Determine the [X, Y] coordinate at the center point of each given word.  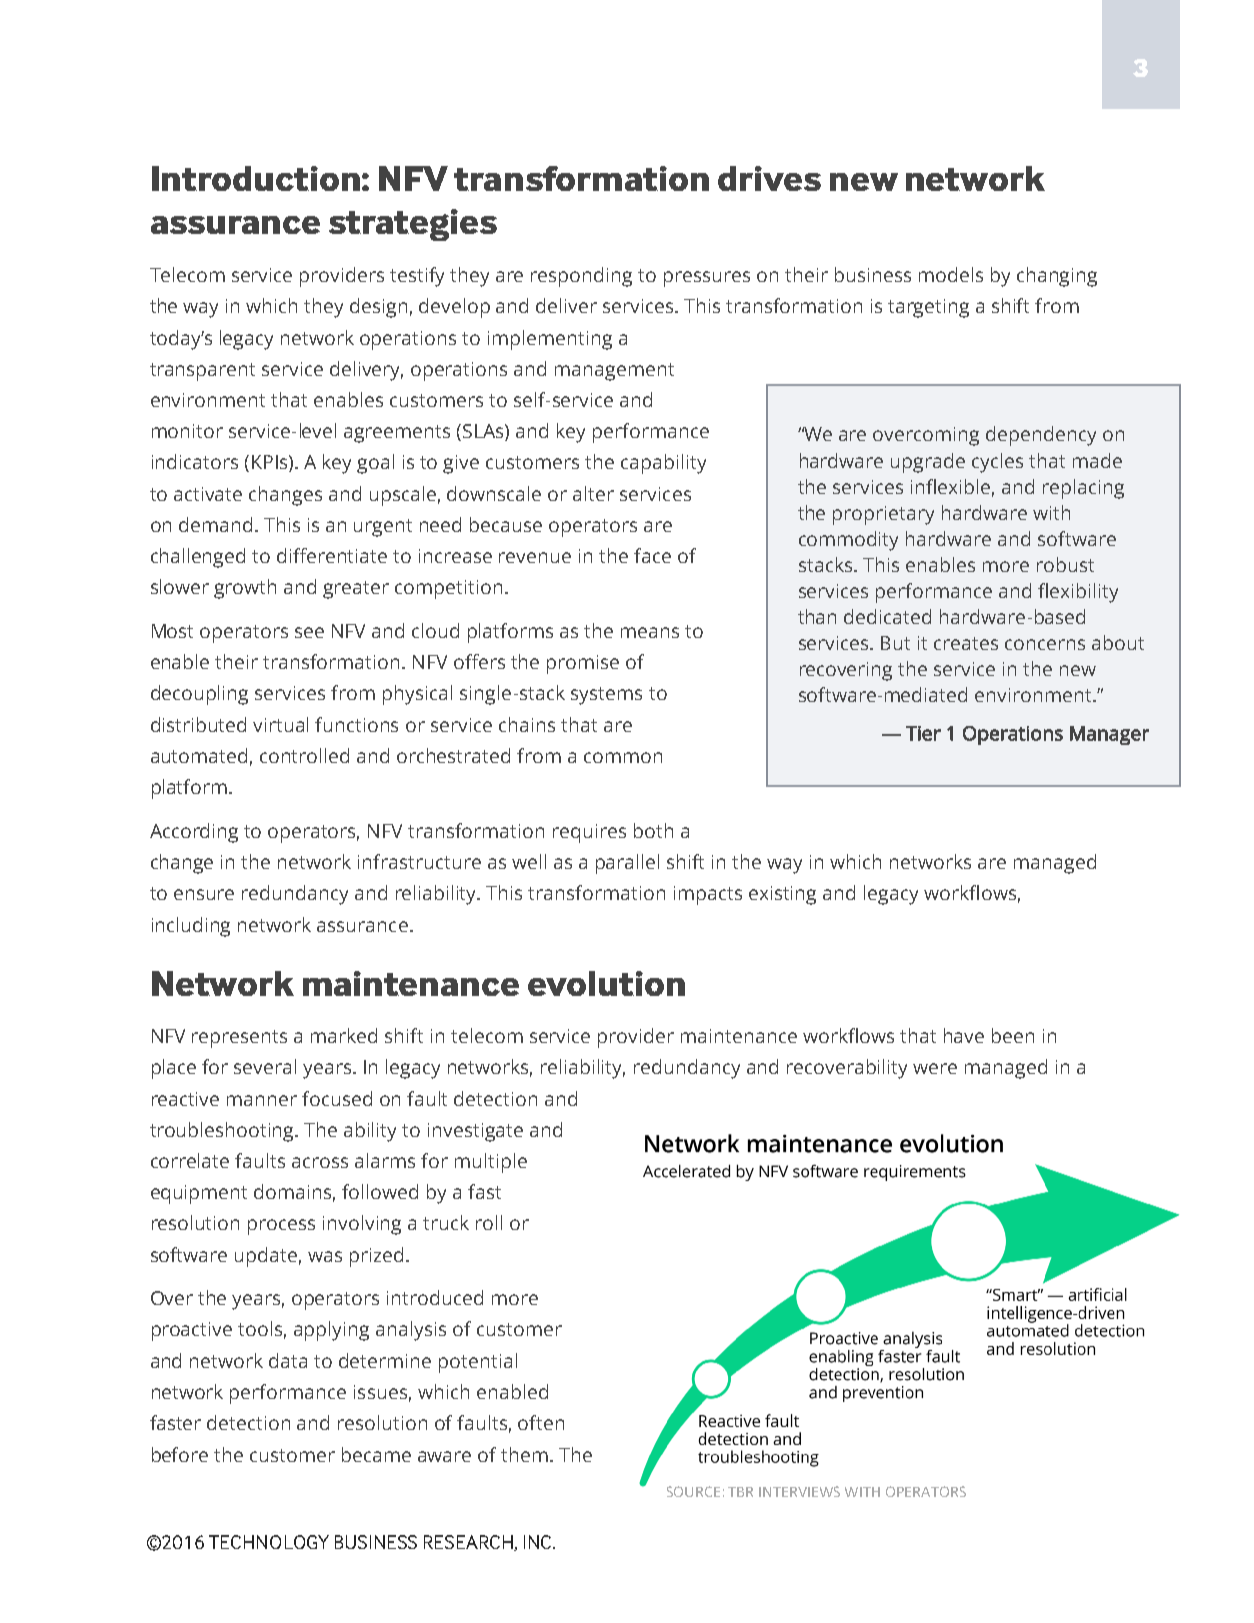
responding [581, 277]
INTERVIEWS [799, 1491]
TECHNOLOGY [269, 1542]
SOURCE [693, 1491]
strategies [413, 225]
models [951, 274]
